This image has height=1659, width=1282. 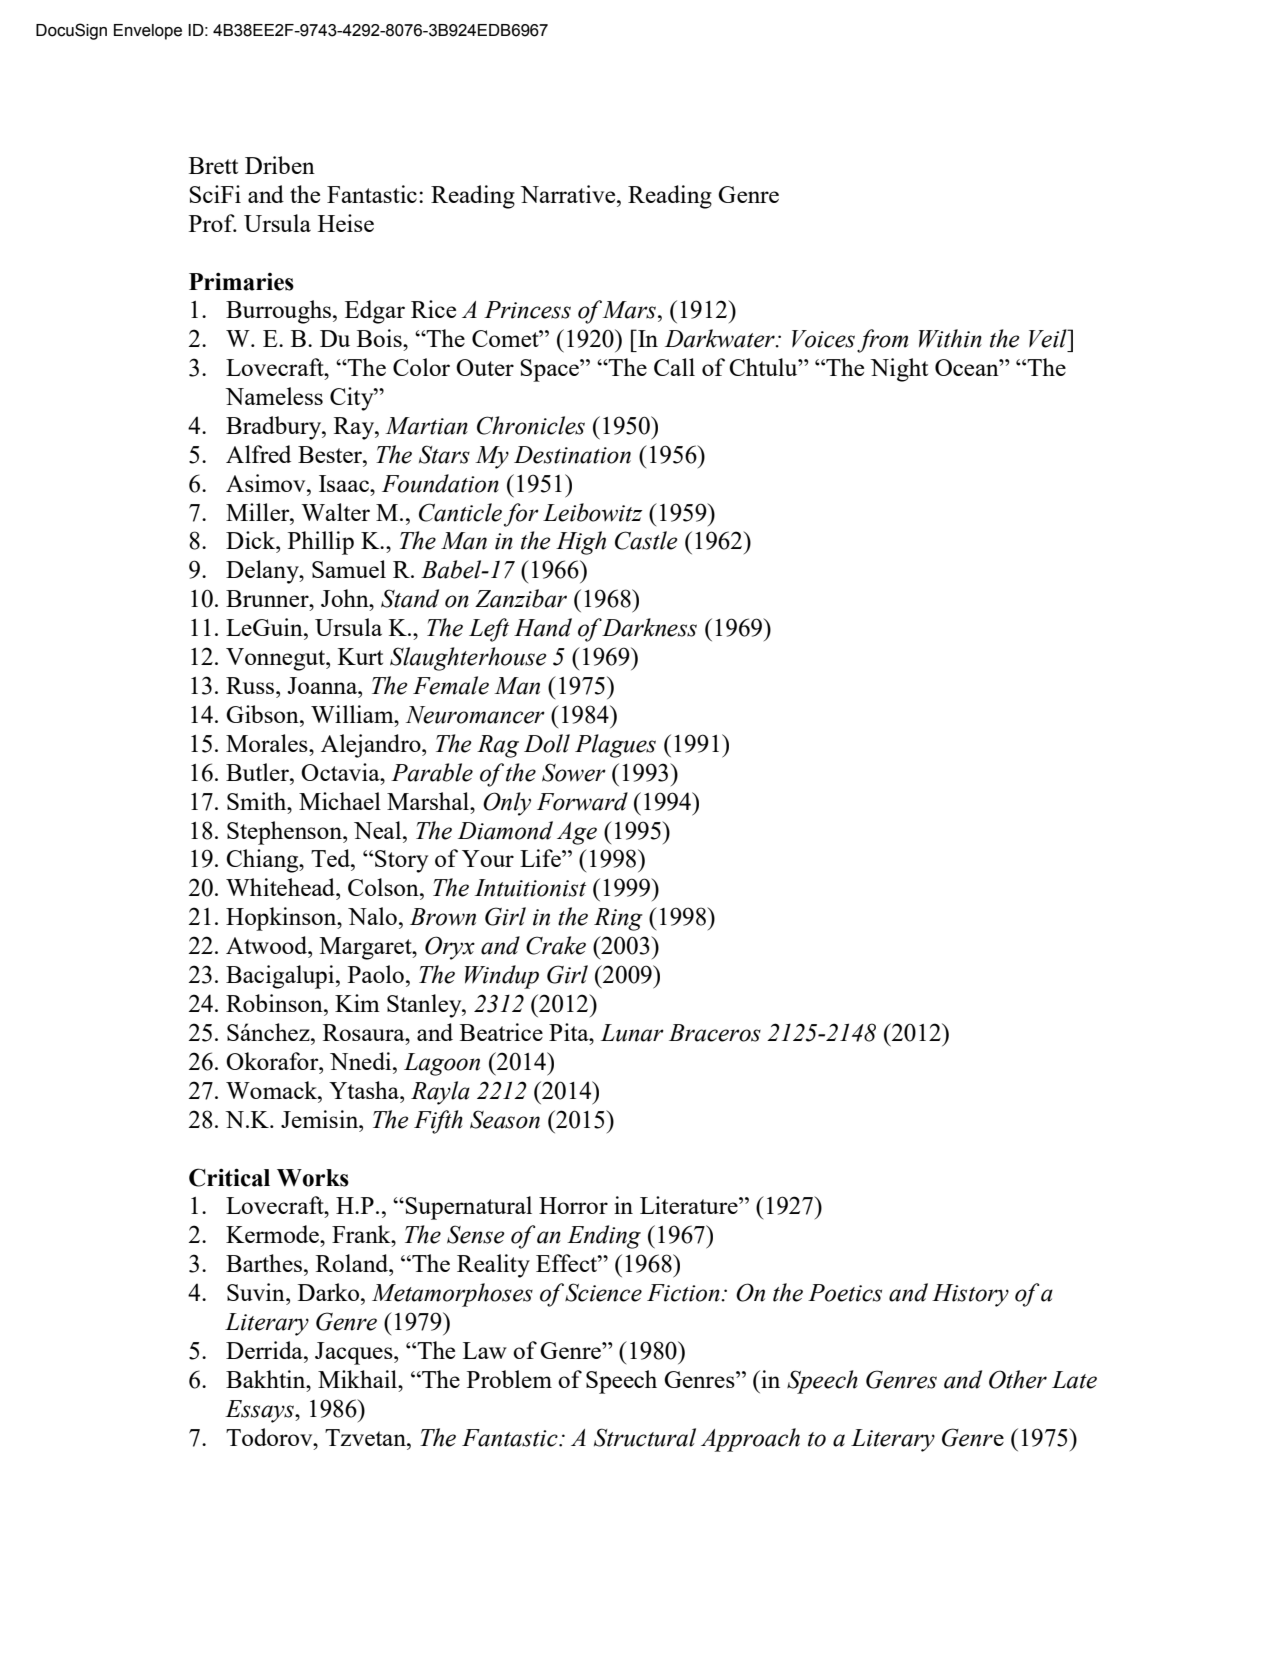 I want to click on Prof, so click(x=213, y=223).
